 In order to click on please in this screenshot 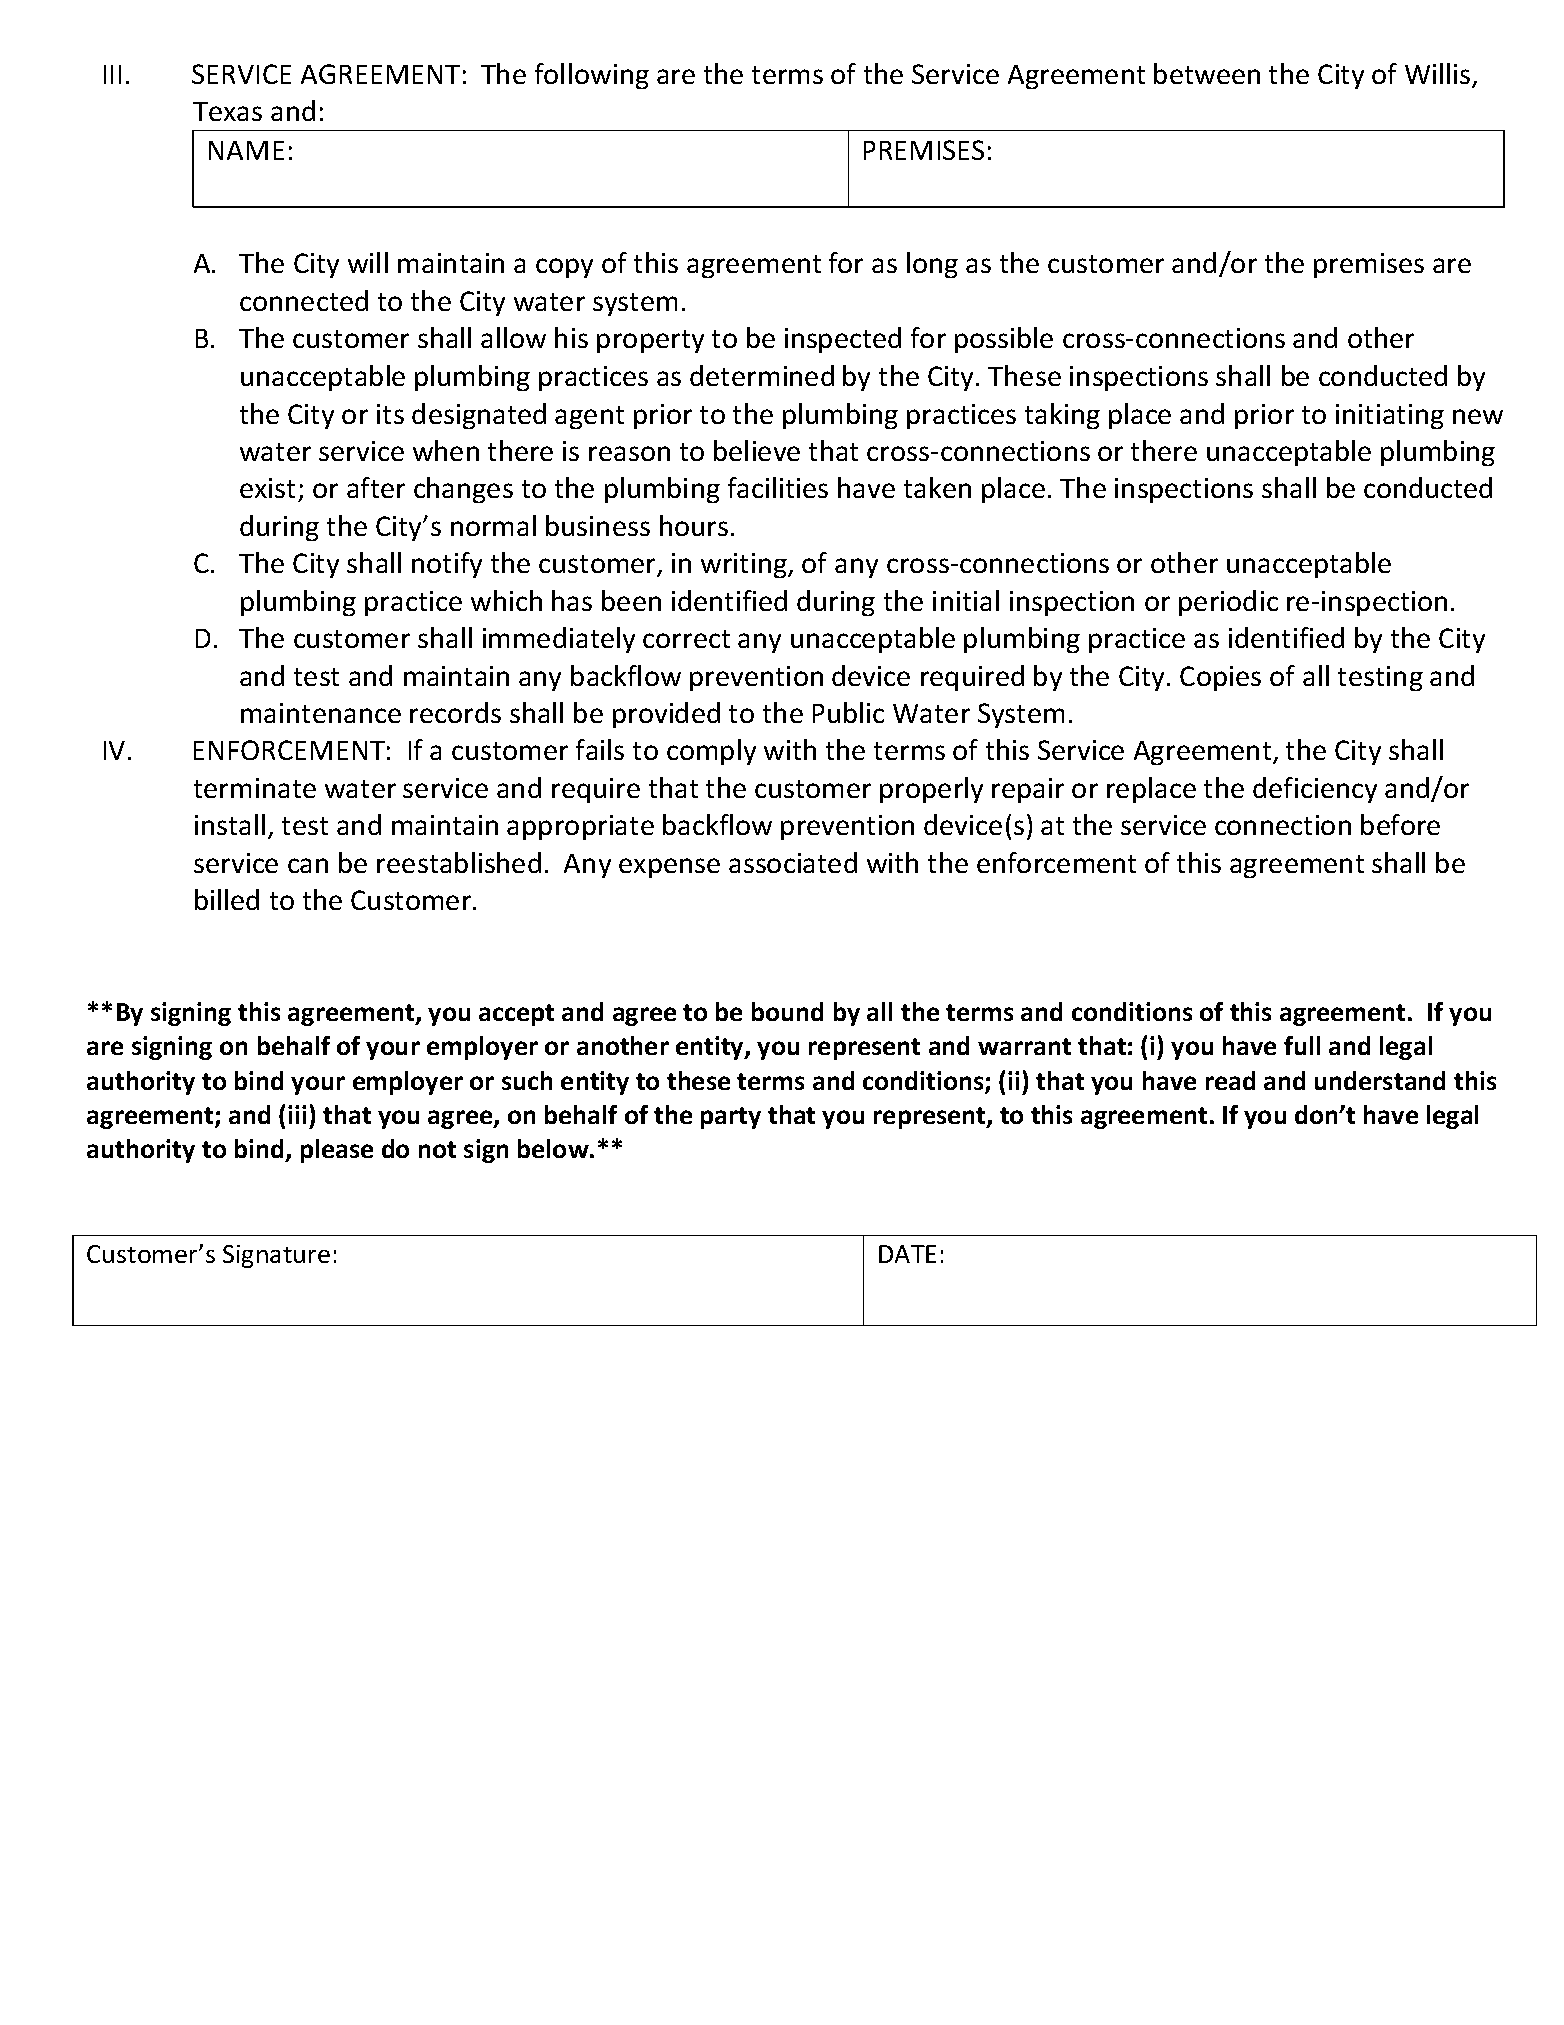, I will do `click(337, 1151)`.
